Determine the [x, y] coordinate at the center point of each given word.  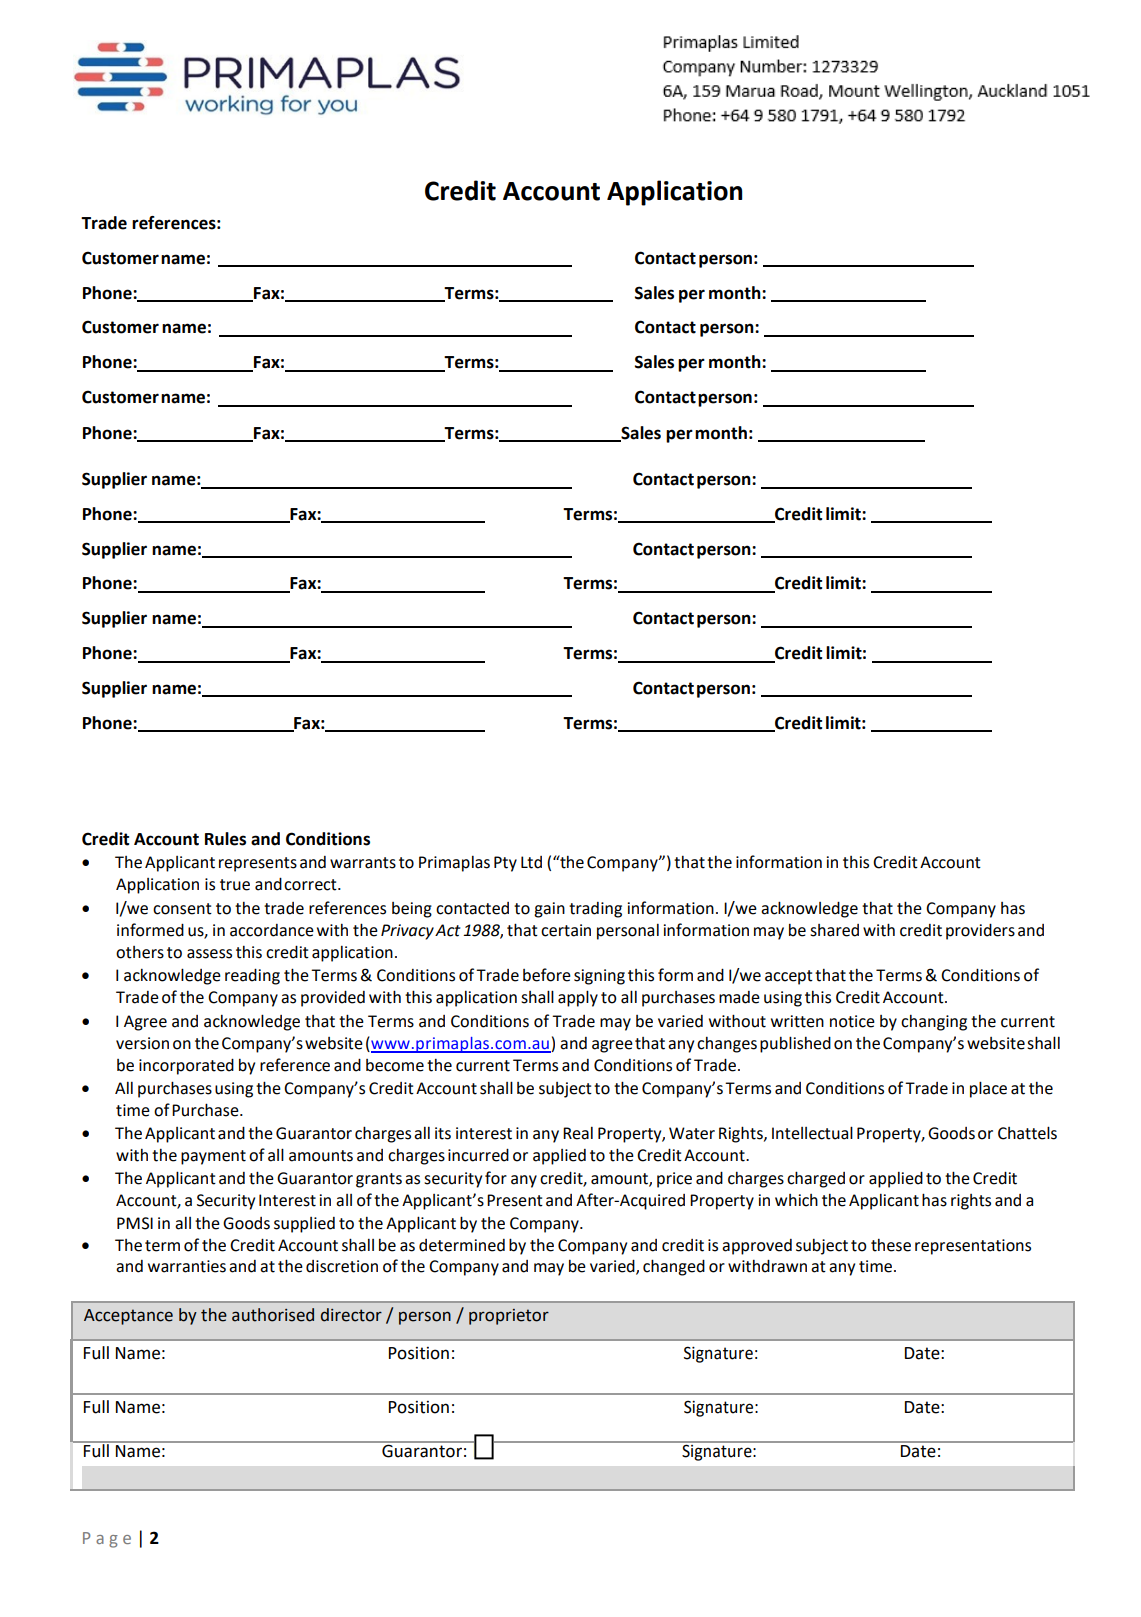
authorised [273, 1315]
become [395, 1065]
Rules [225, 839]
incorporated [186, 1067]
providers [980, 932]
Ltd [531, 862]
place [988, 1089]
